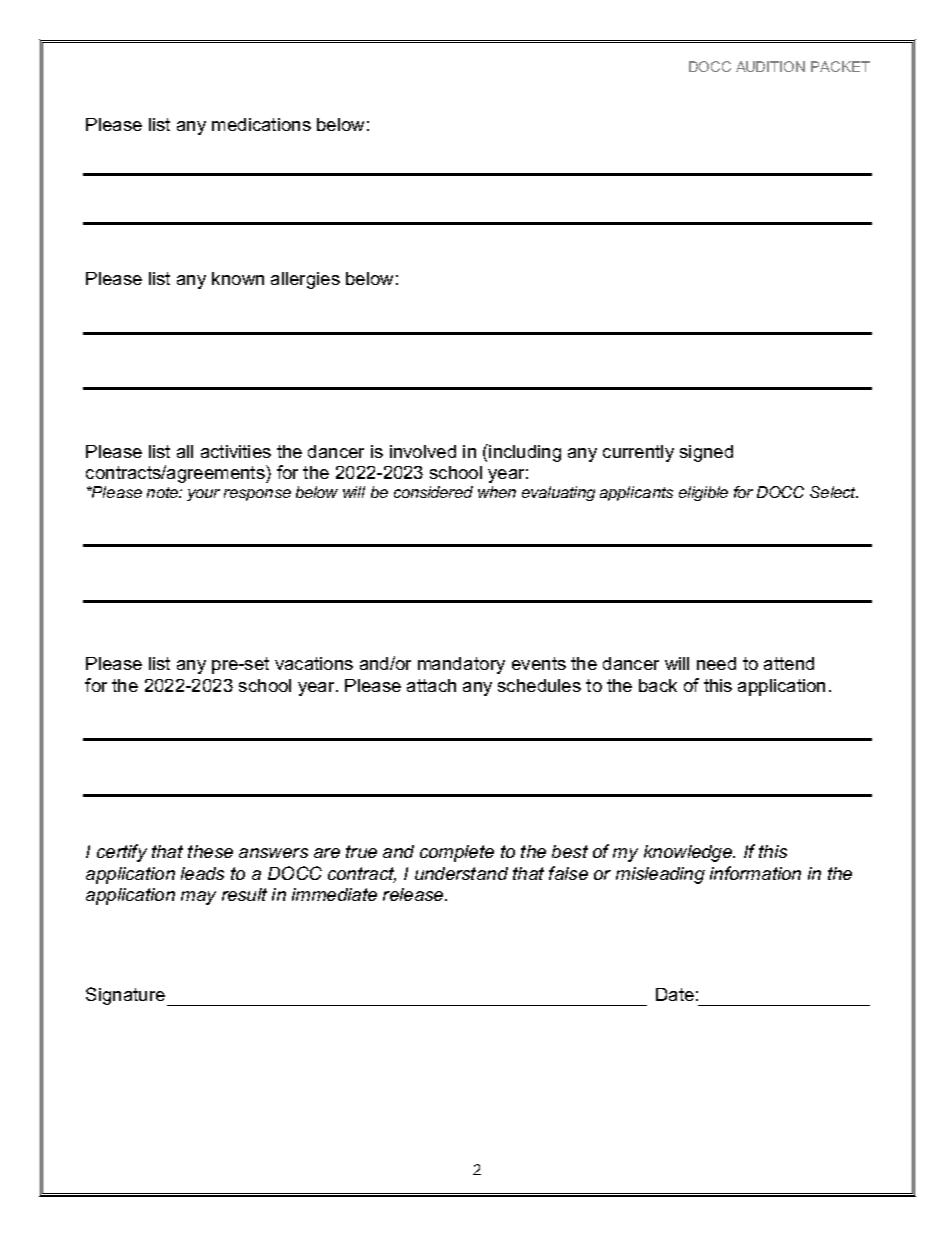 The height and width of the image is (1233, 952). What do you see at coordinates (314, 663) in the image?
I see `vacations` at bounding box center [314, 663].
